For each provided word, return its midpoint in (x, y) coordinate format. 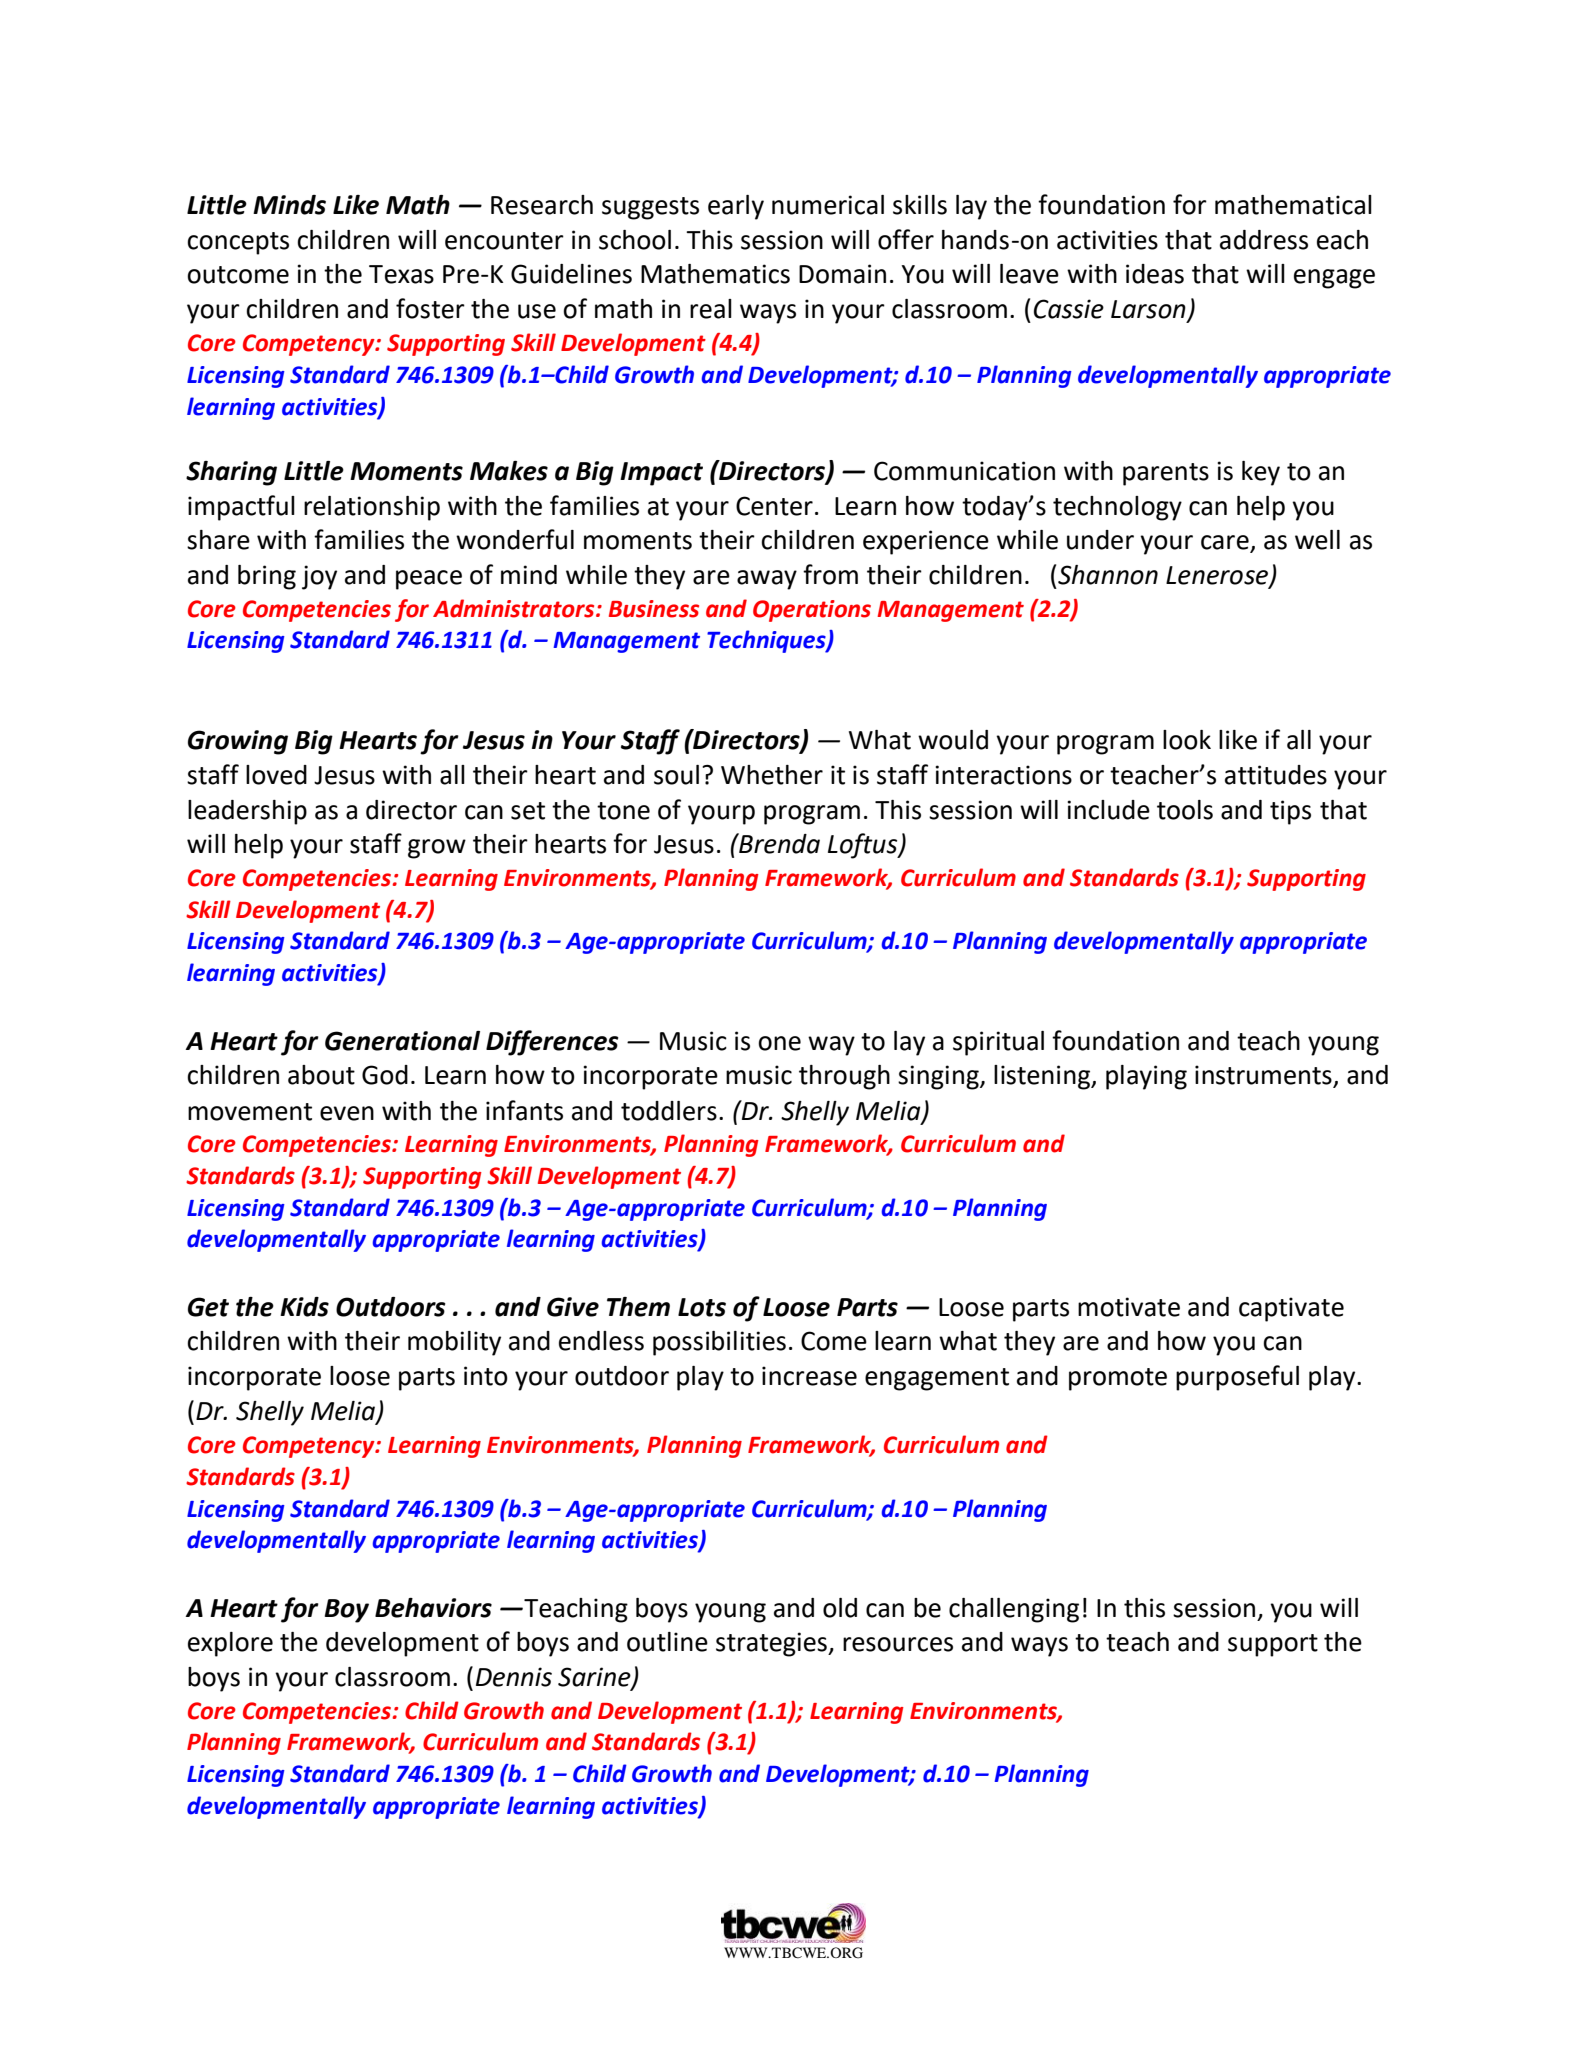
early (736, 207)
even (347, 1113)
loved (276, 775)
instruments (1264, 1076)
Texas (401, 274)
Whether (772, 775)
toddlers (669, 1111)
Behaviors (433, 1608)
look (1187, 740)
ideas (1155, 274)
